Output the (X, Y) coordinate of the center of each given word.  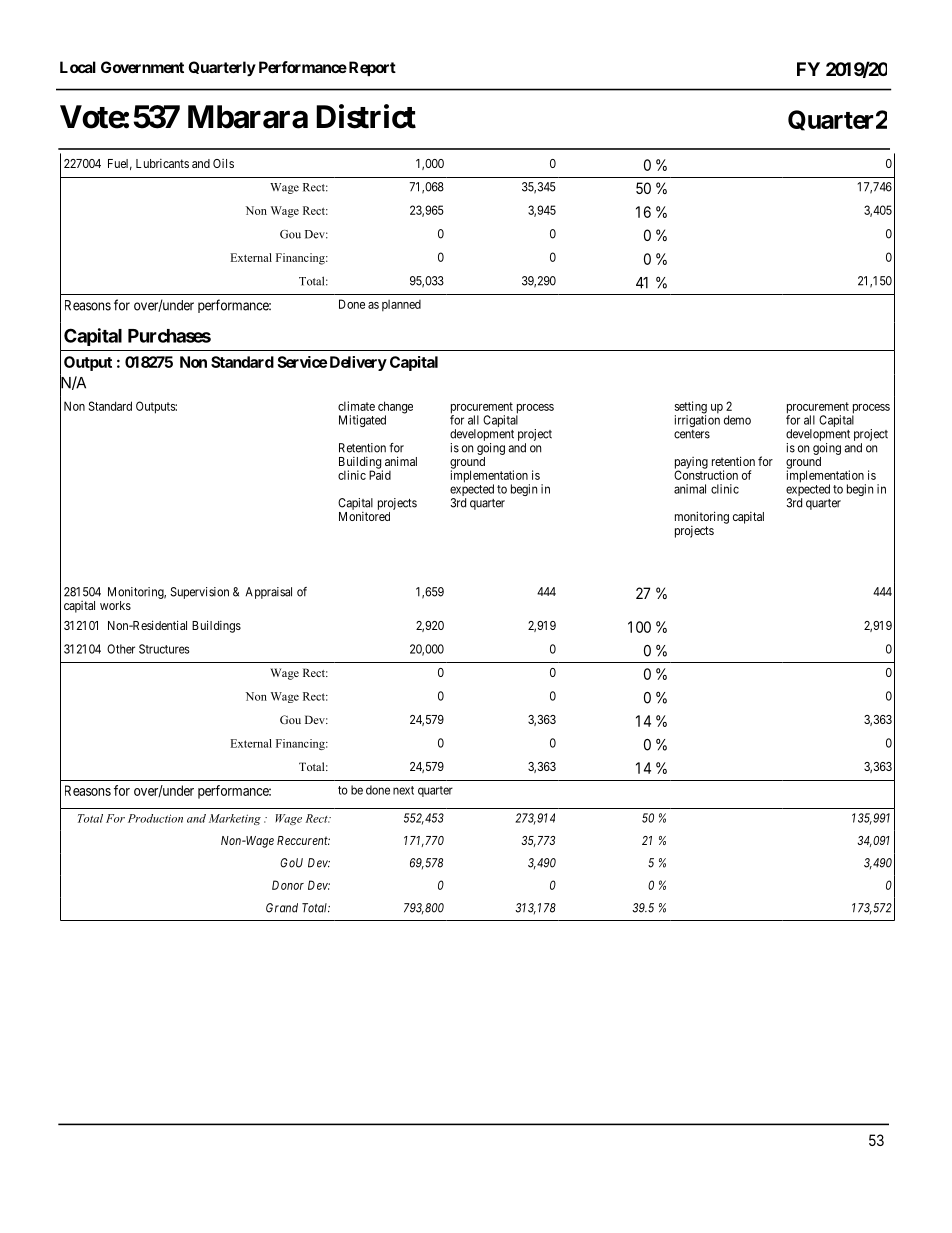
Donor (288, 885)
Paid (380, 475)
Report (371, 68)
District (366, 116)
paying (691, 464)
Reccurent (303, 840)
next (403, 790)
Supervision (199, 593)
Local (78, 67)
